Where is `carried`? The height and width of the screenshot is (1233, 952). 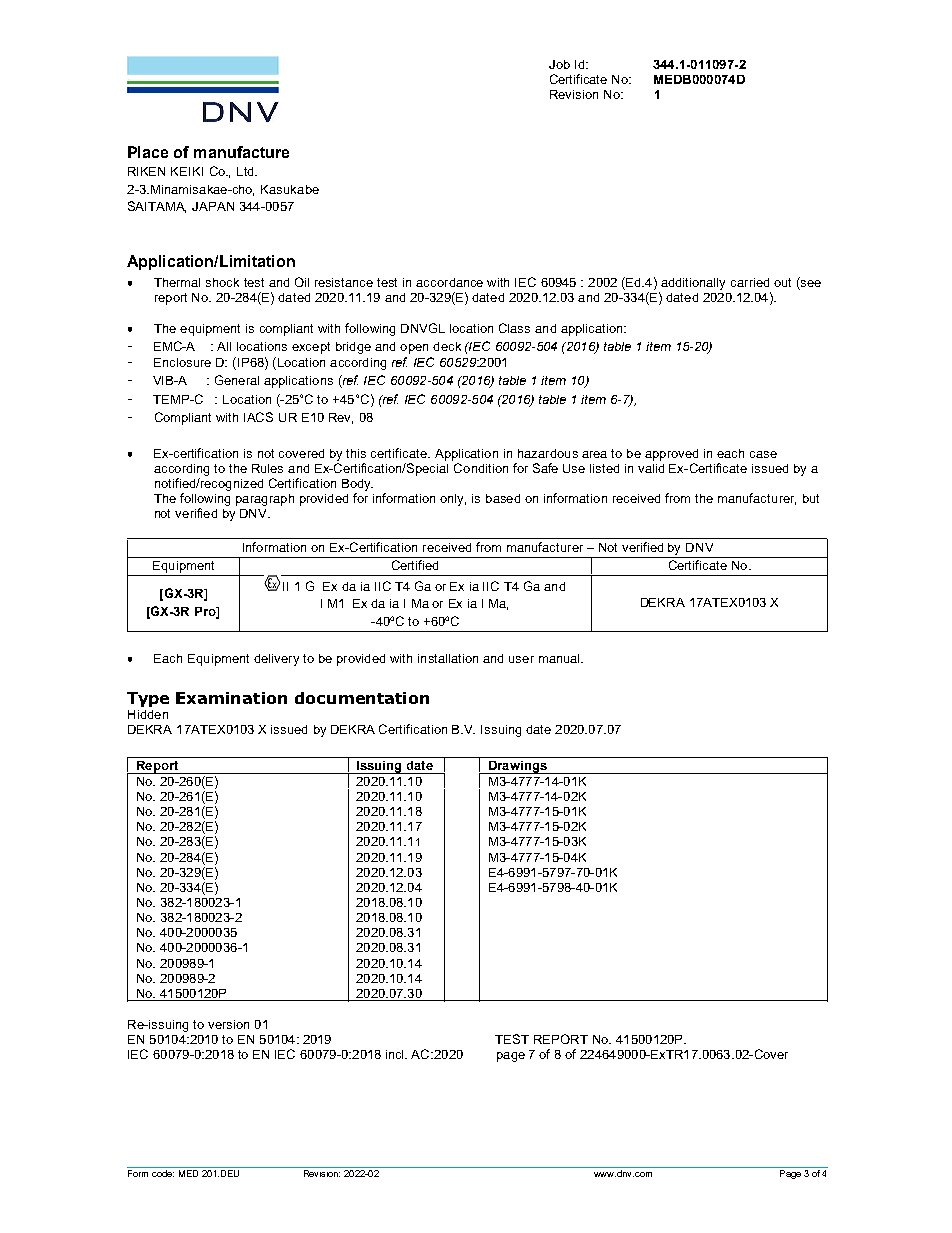
carried is located at coordinates (750, 282).
